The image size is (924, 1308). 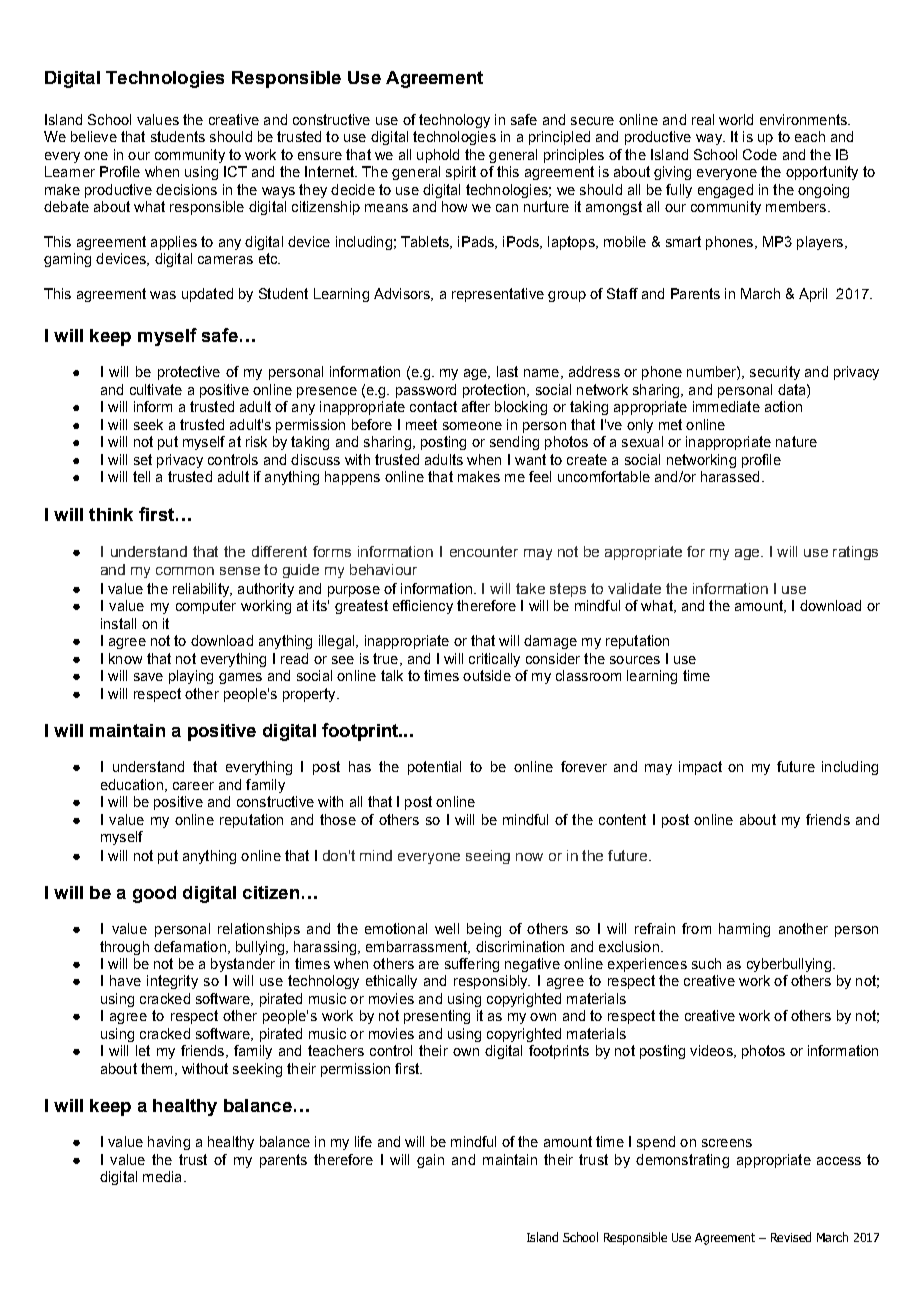 What do you see at coordinates (189, 373) in the document?
I see `protective` at bounding box center [189, 373].
